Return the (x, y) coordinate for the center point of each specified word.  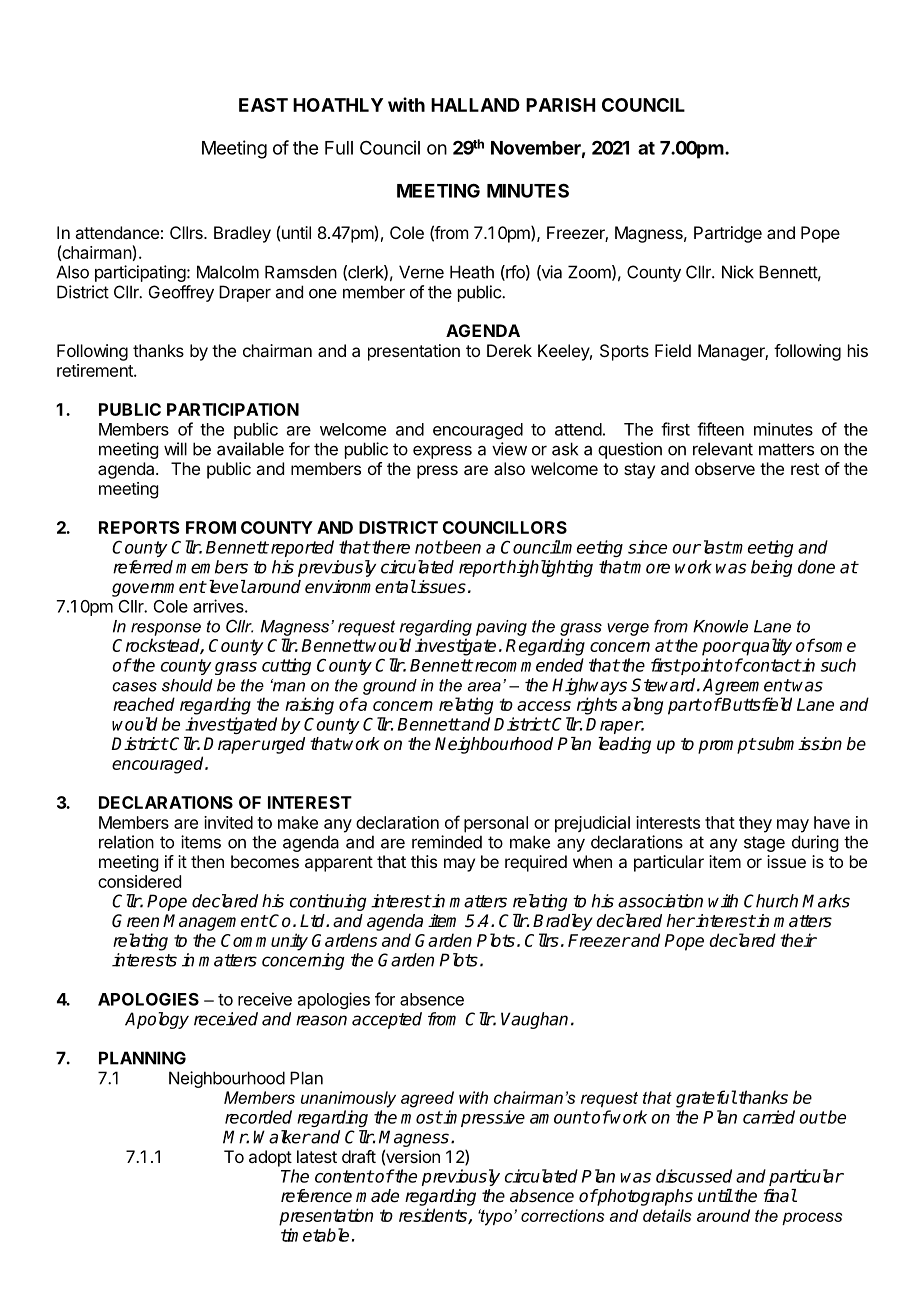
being (772, 568)
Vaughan (534, 1020)
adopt (270, 1158)
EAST (263, 105)
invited (228, 822)
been (461, 547)
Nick (738, 272)
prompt (727, 746)
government (159, 589)
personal (496, 824)
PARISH (560, 105)
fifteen (720, 429)
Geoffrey (181, 293)
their (799, 940)
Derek (509, 350)
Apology (157, 1020)
